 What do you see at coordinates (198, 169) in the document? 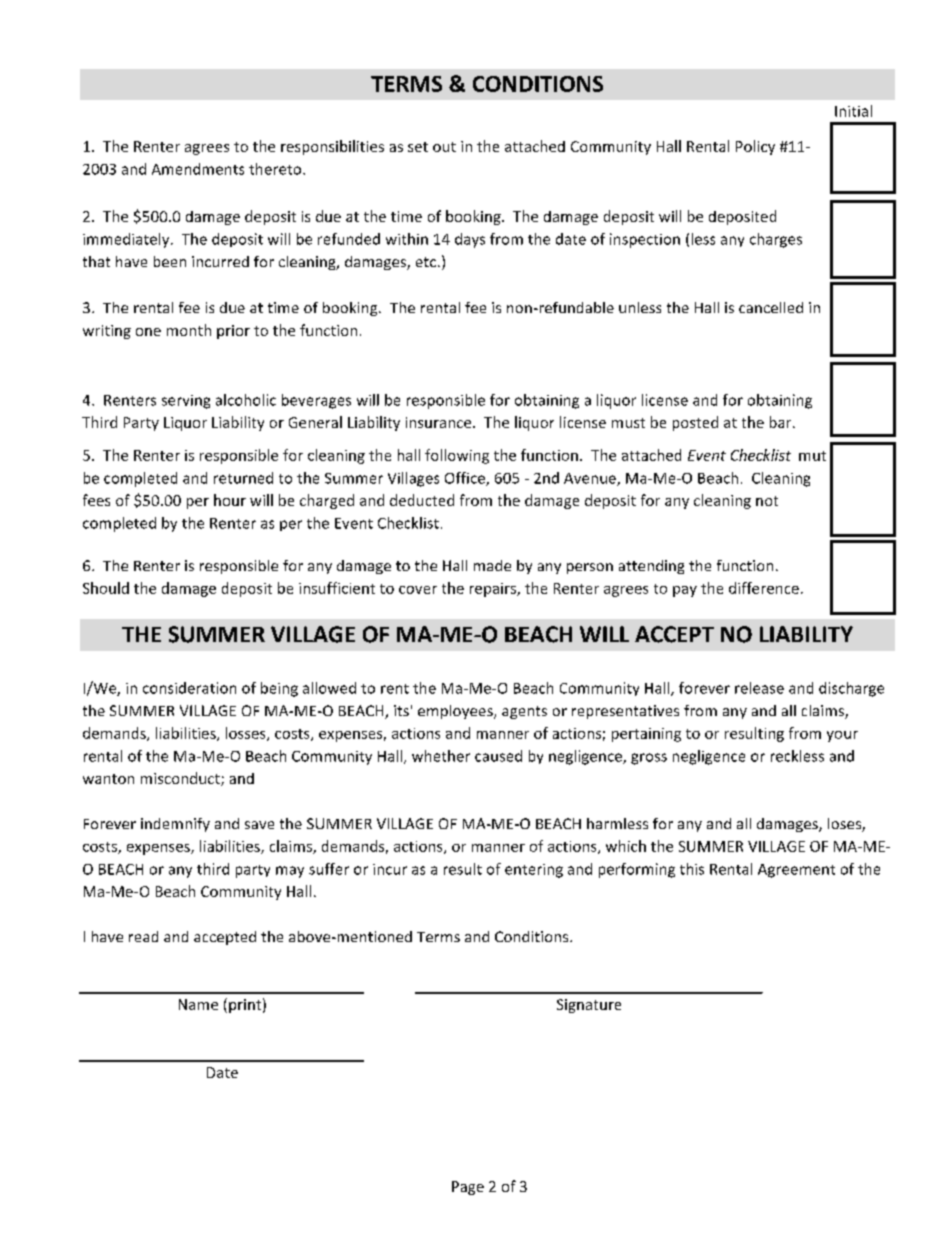
I see `Amendments` at bounding box center [198, 169].
